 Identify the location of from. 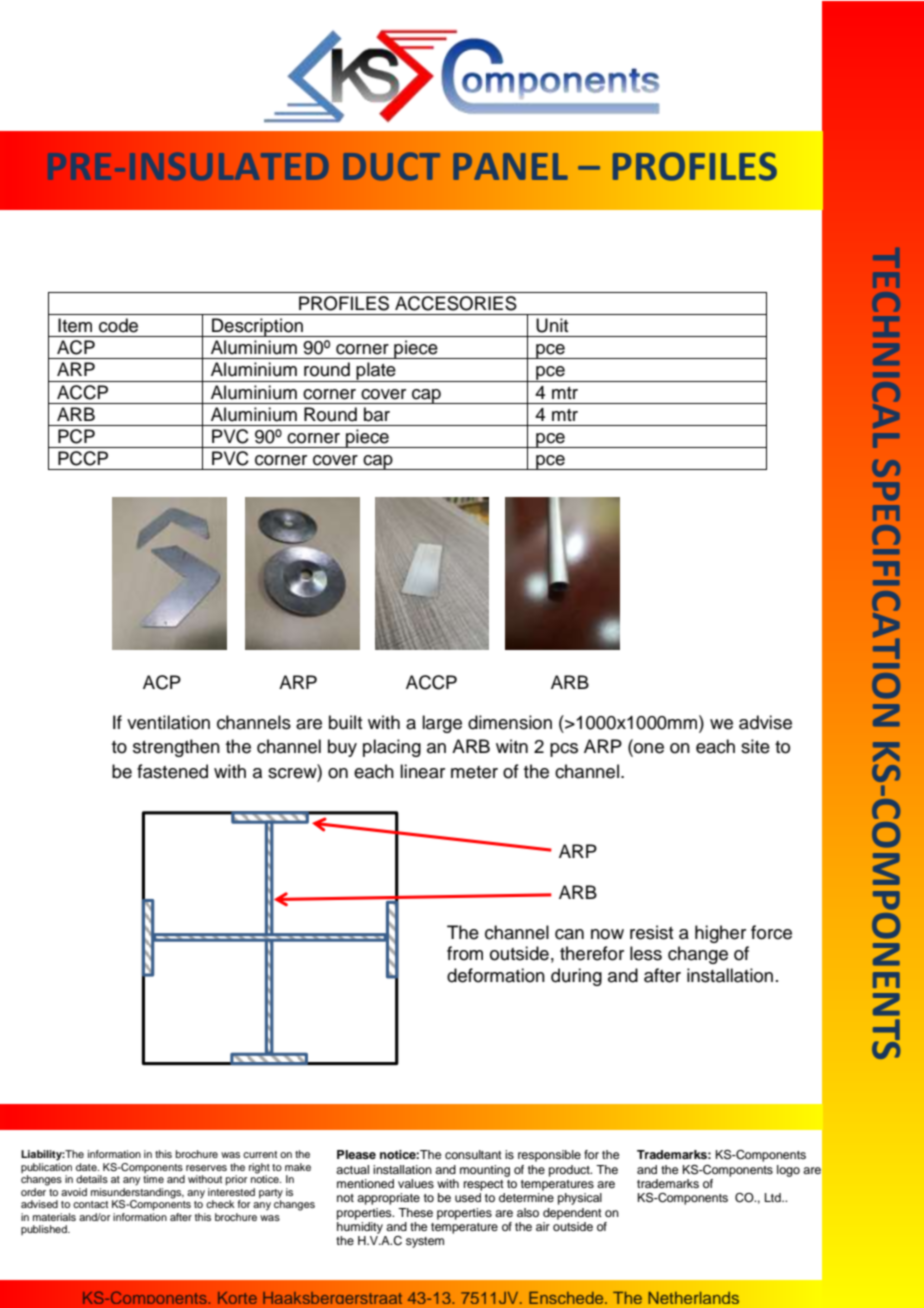
(465, 953).
